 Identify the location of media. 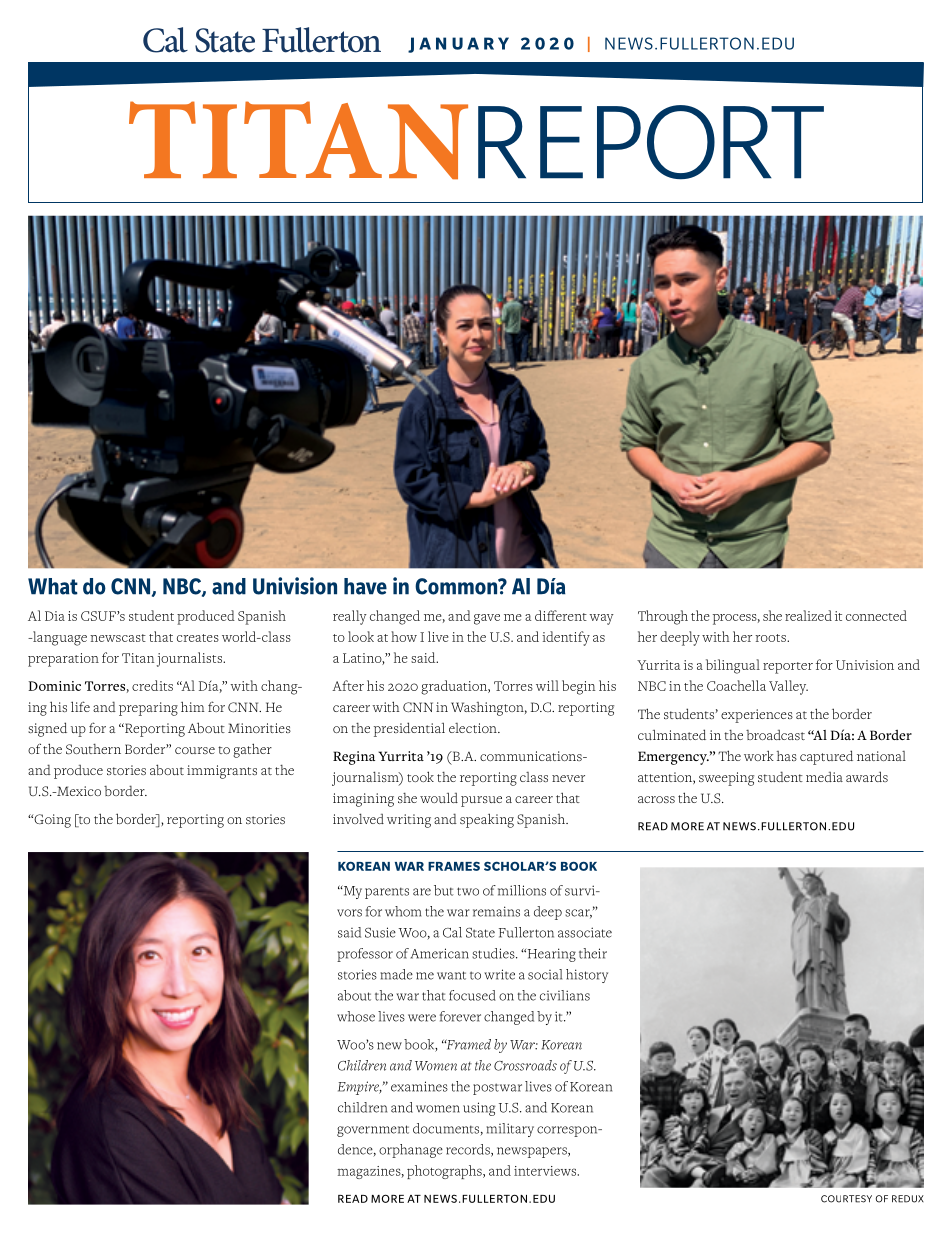
(824, 777).
